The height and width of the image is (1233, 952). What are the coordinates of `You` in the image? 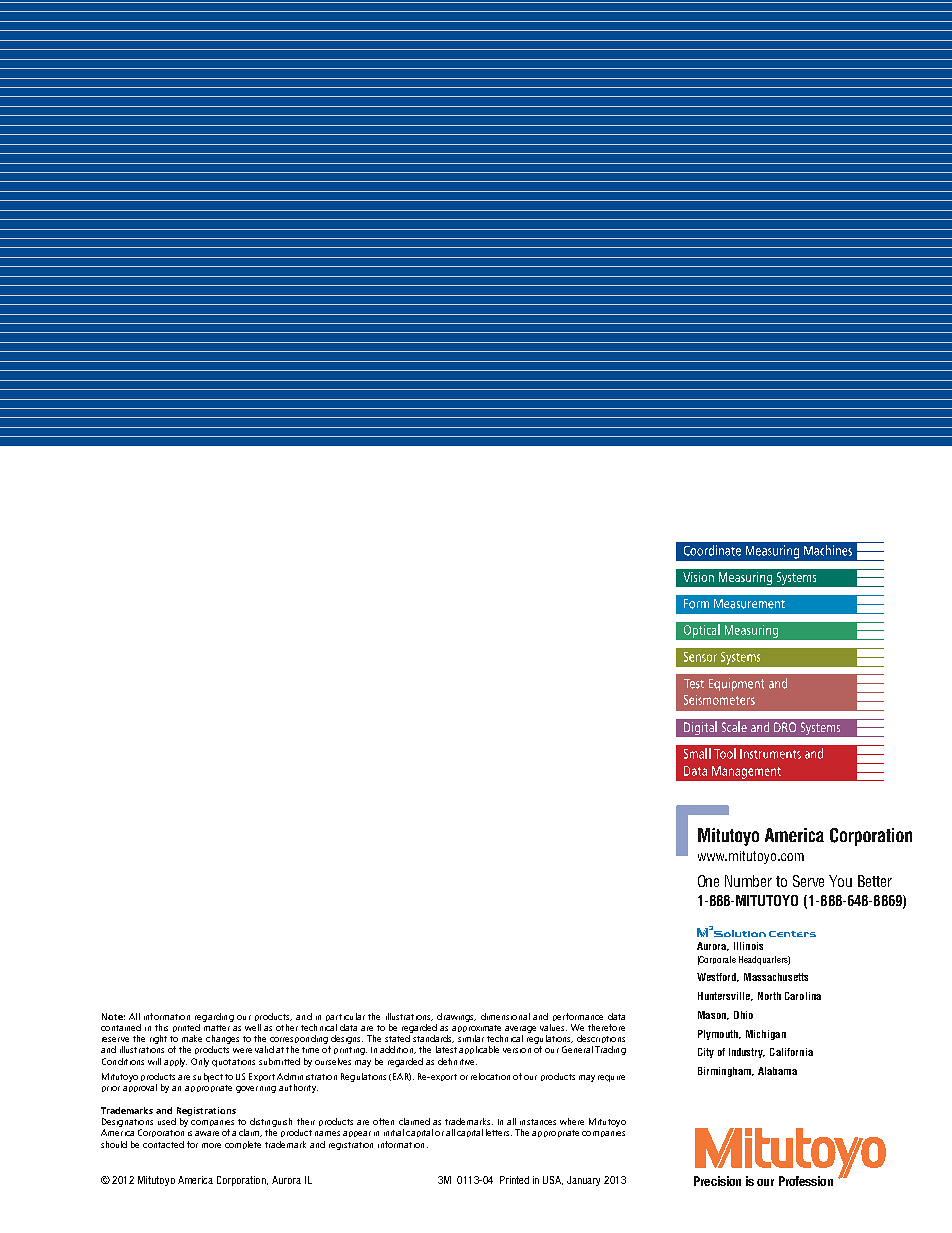 It's located at (840, 881).
